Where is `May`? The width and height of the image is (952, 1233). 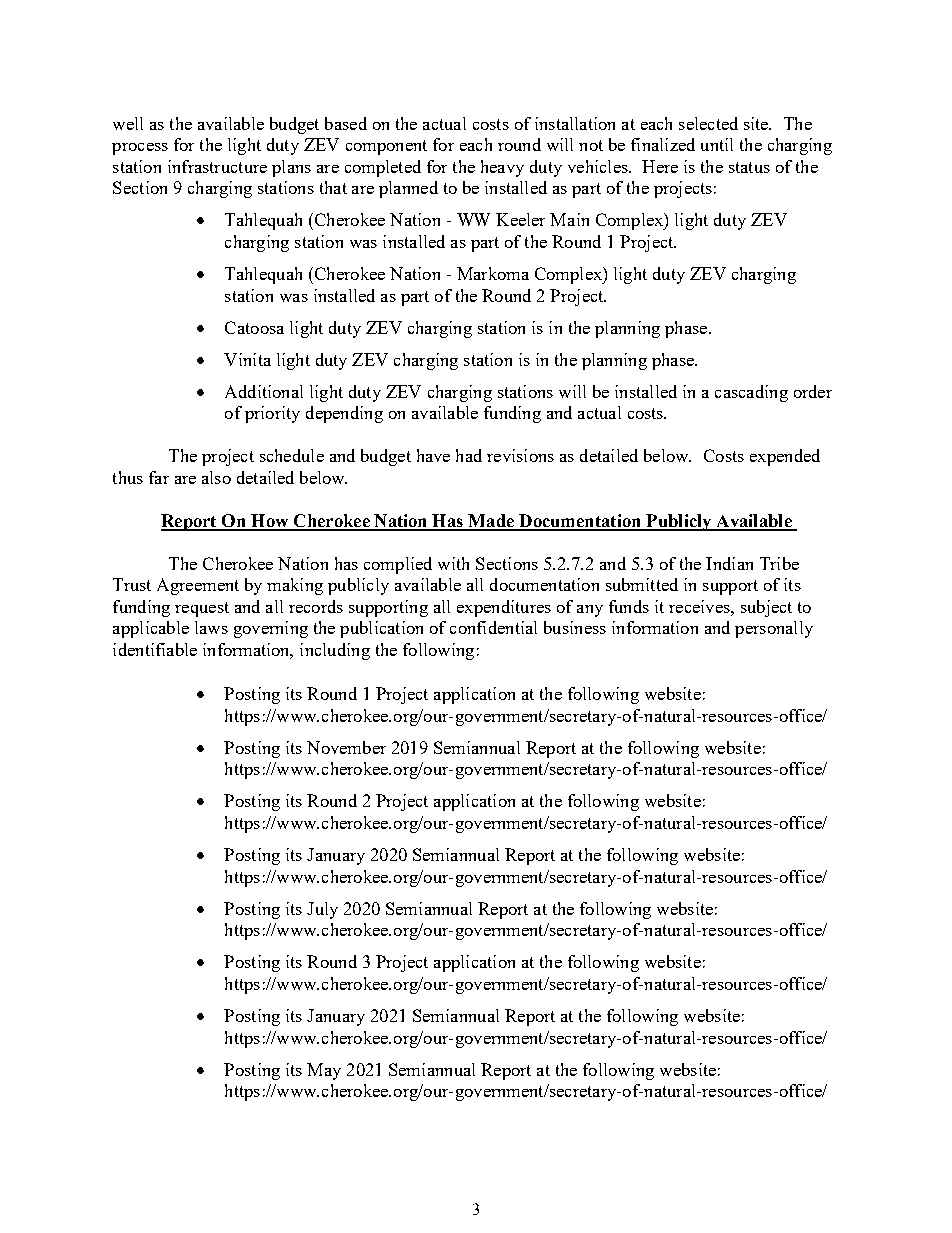
May is located at coordinates (324, 1071).
